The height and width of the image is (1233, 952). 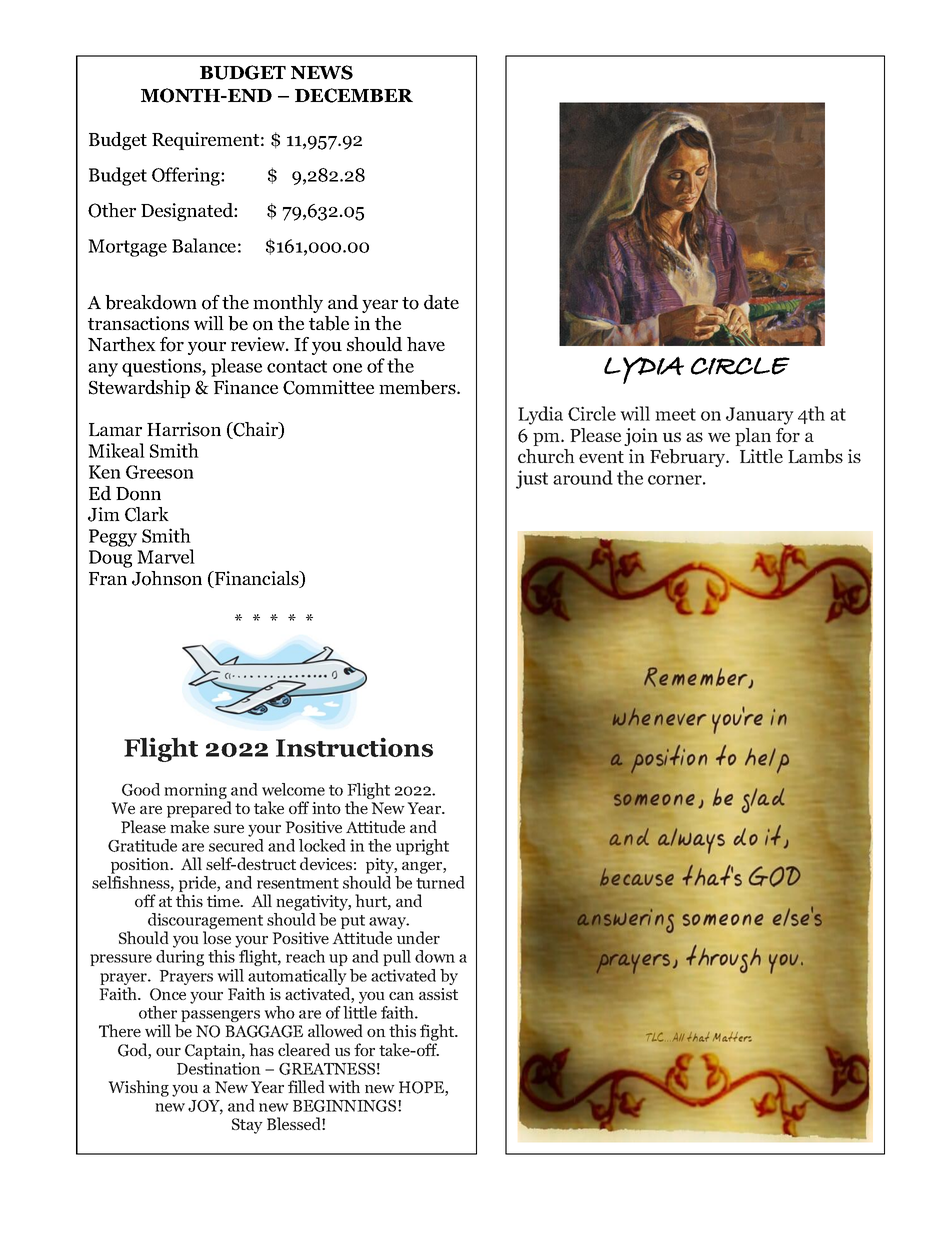 What do you see at coordinates (354, 95) in the image?
I see `DECEMBER` at bounding box center [354, 95].
